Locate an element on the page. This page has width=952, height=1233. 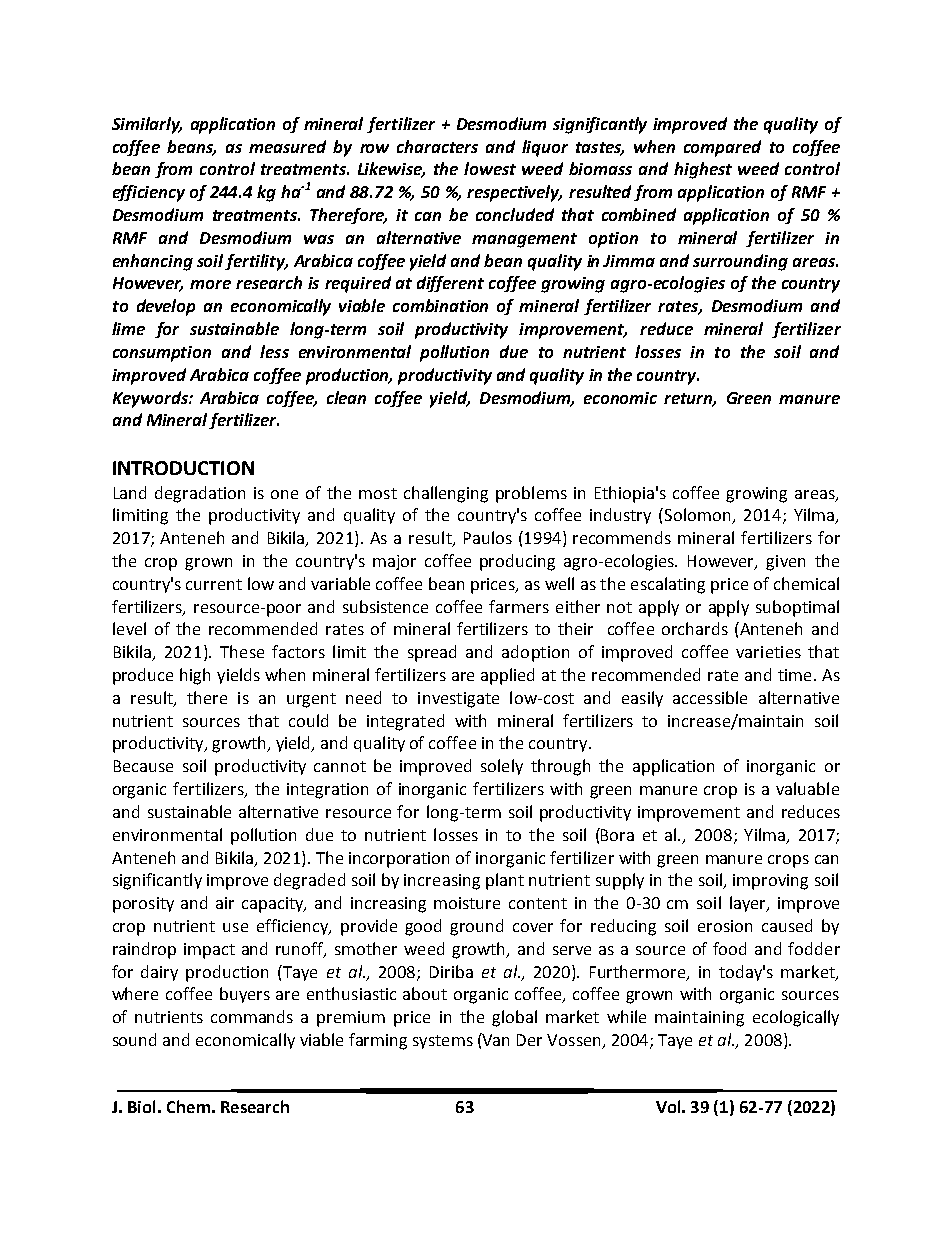
surrounding is located at coordinates (740, 262).
